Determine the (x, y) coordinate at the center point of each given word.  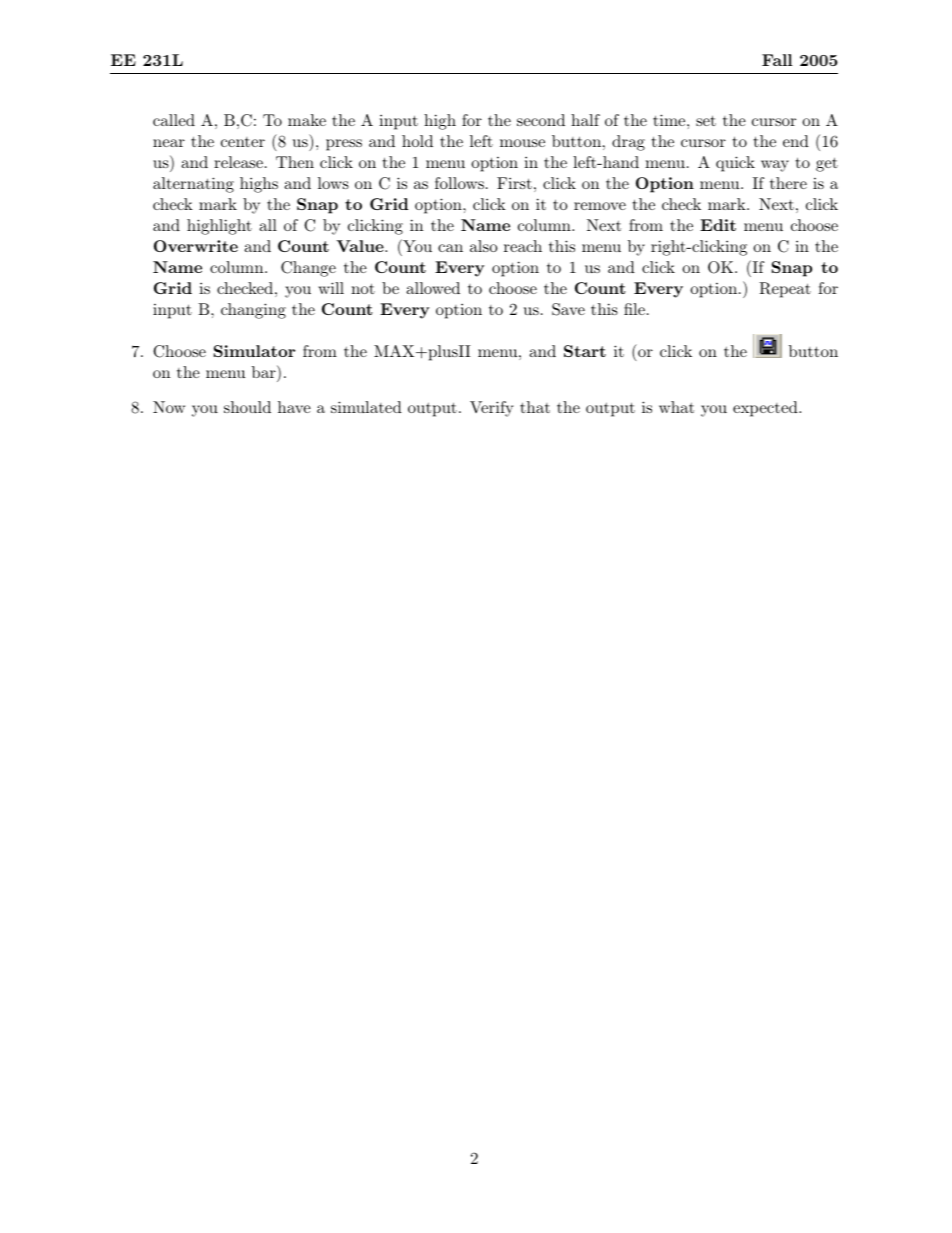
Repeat (785, 290)
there (788, 183)
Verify (492, 409)
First (514, 183)
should (247, 407)
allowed (433, 288)
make (307, 120)
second (541, 120)
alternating (193, 185)
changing (253, 311)
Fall (777, 60)
